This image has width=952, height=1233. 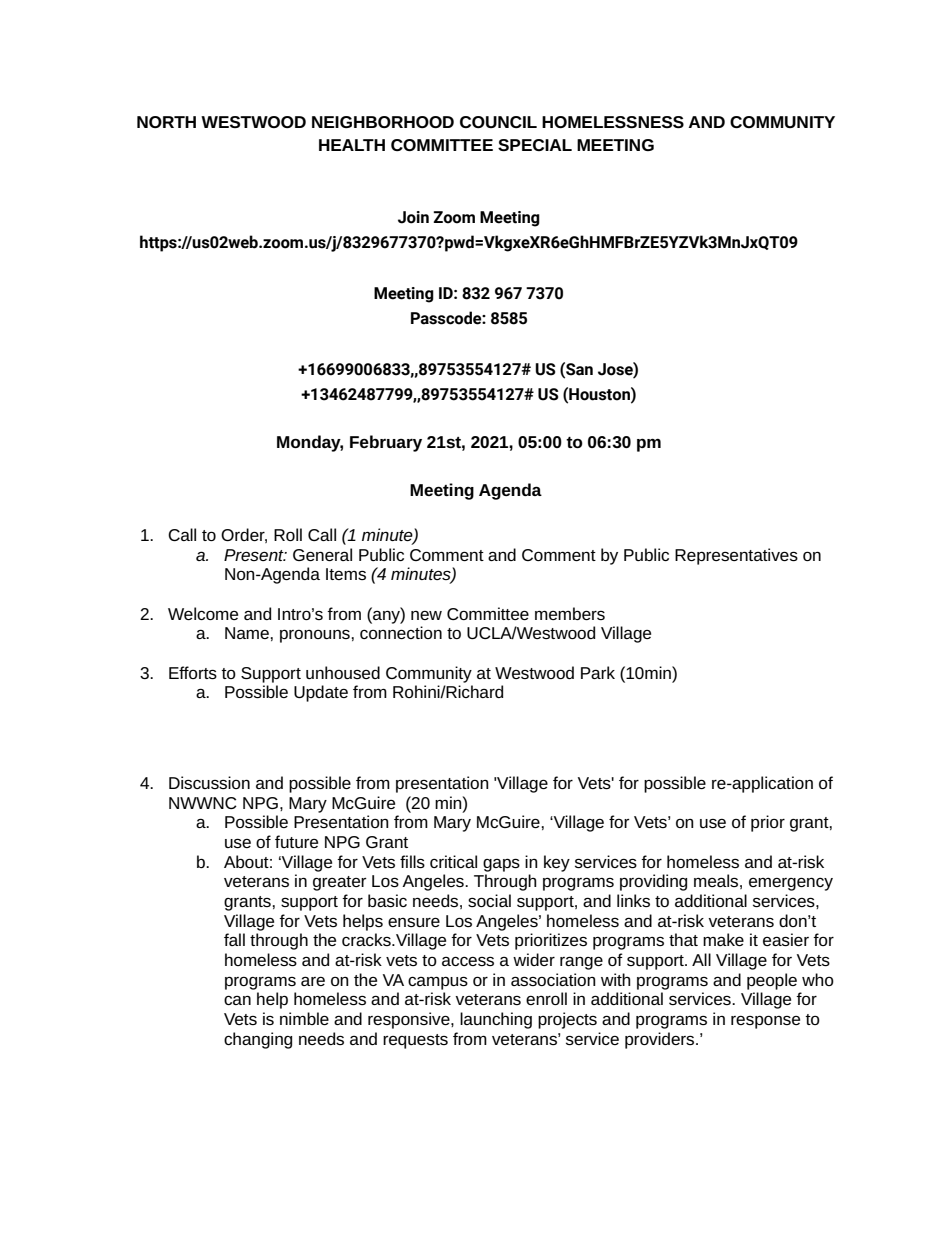 I want to click on emergency, so click(x=791, y=884).
